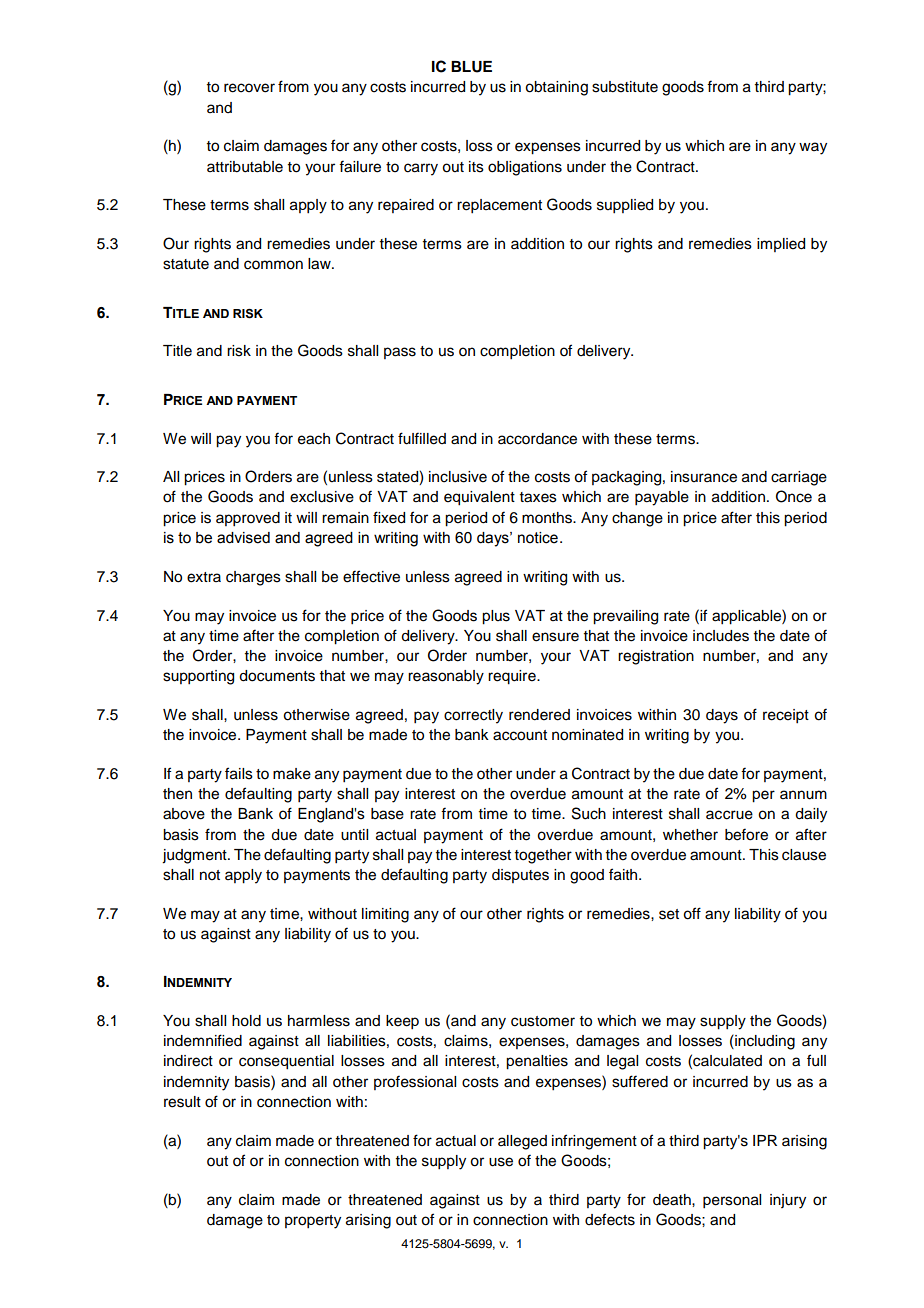 This screenshot has height=1308, width=924. I want to click on way, so click(813, 148).
